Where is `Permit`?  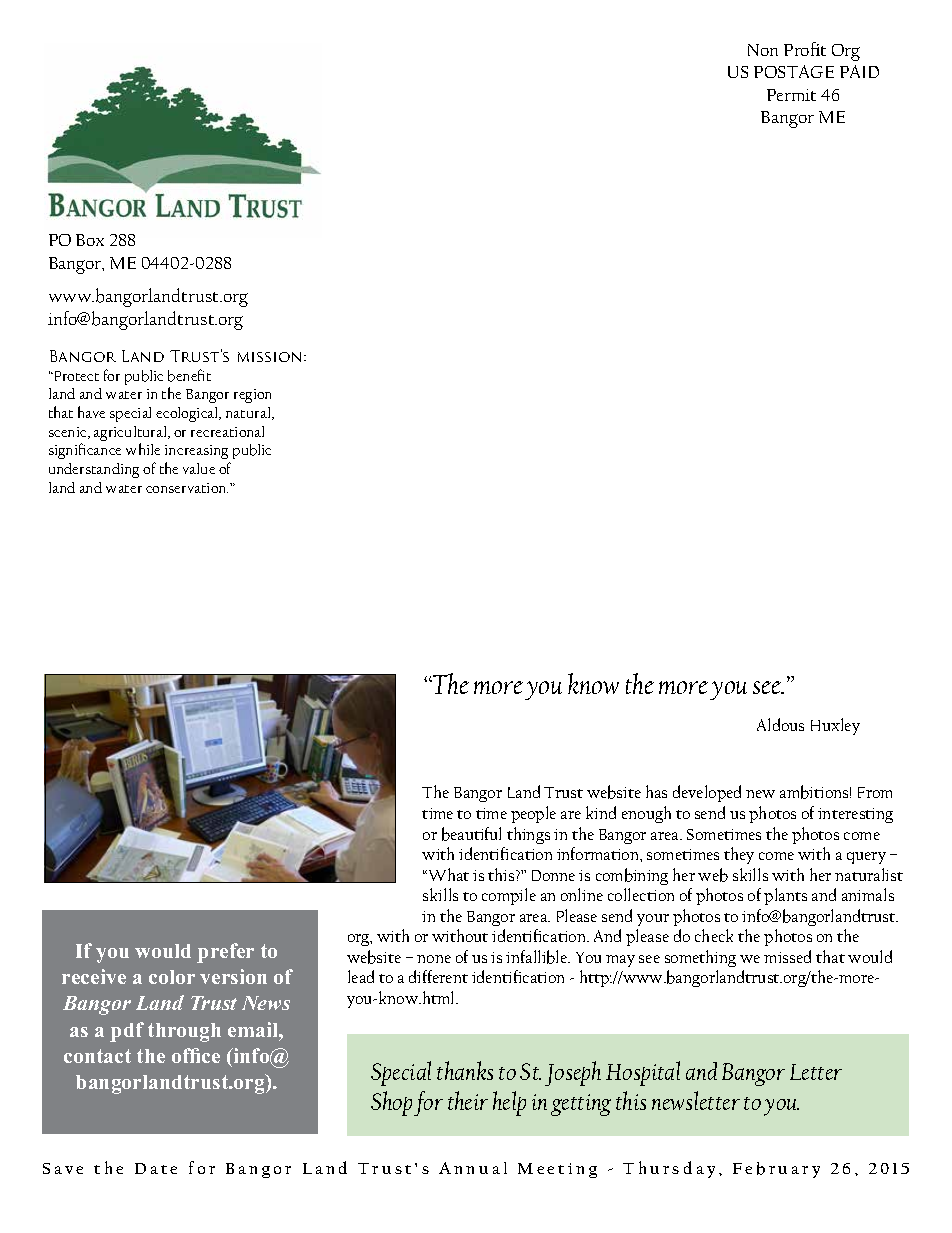
Permit is located at coordinates (791, 95).
